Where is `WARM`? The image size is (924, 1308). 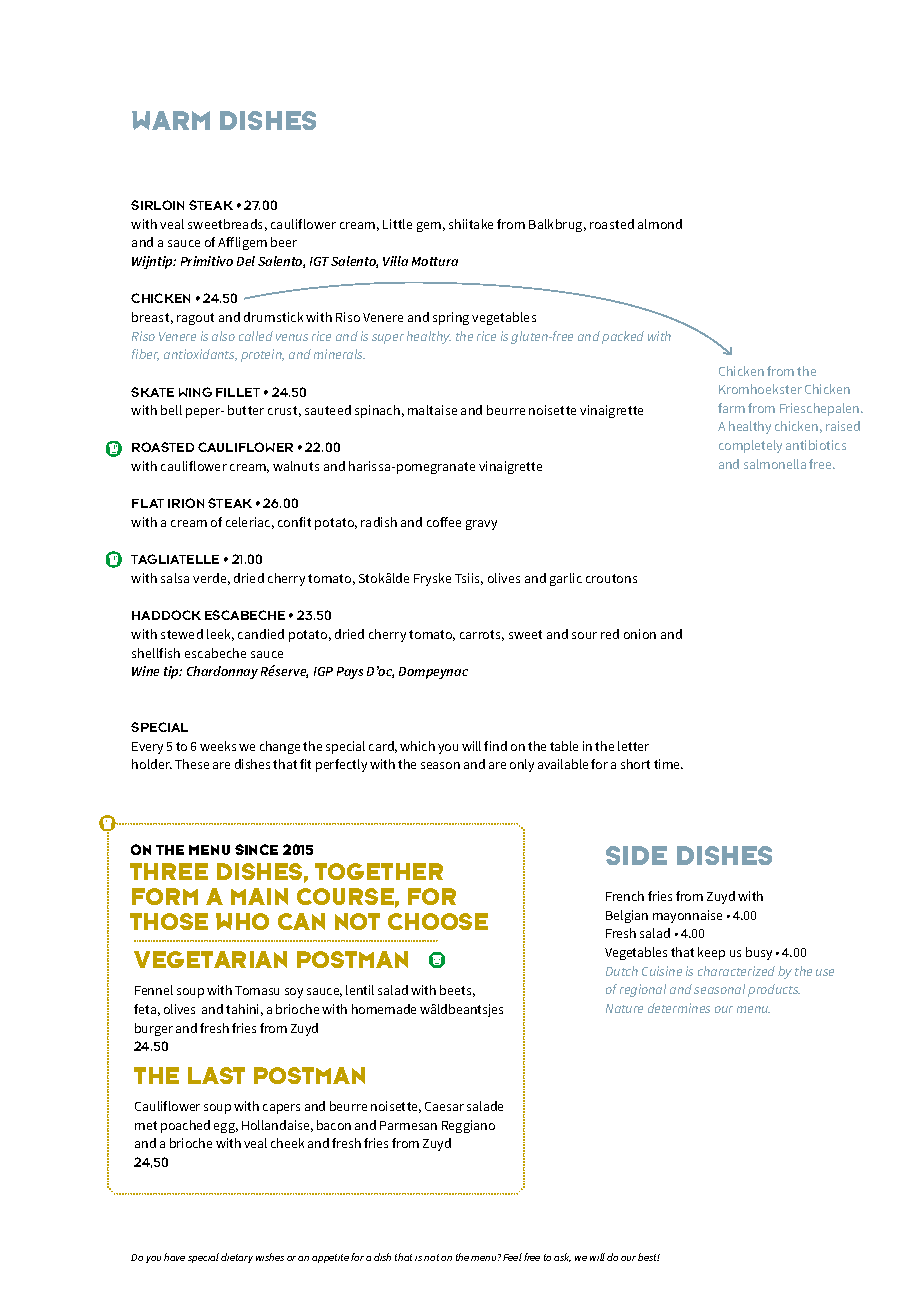
WARM is located at coordinates (171, 120).
